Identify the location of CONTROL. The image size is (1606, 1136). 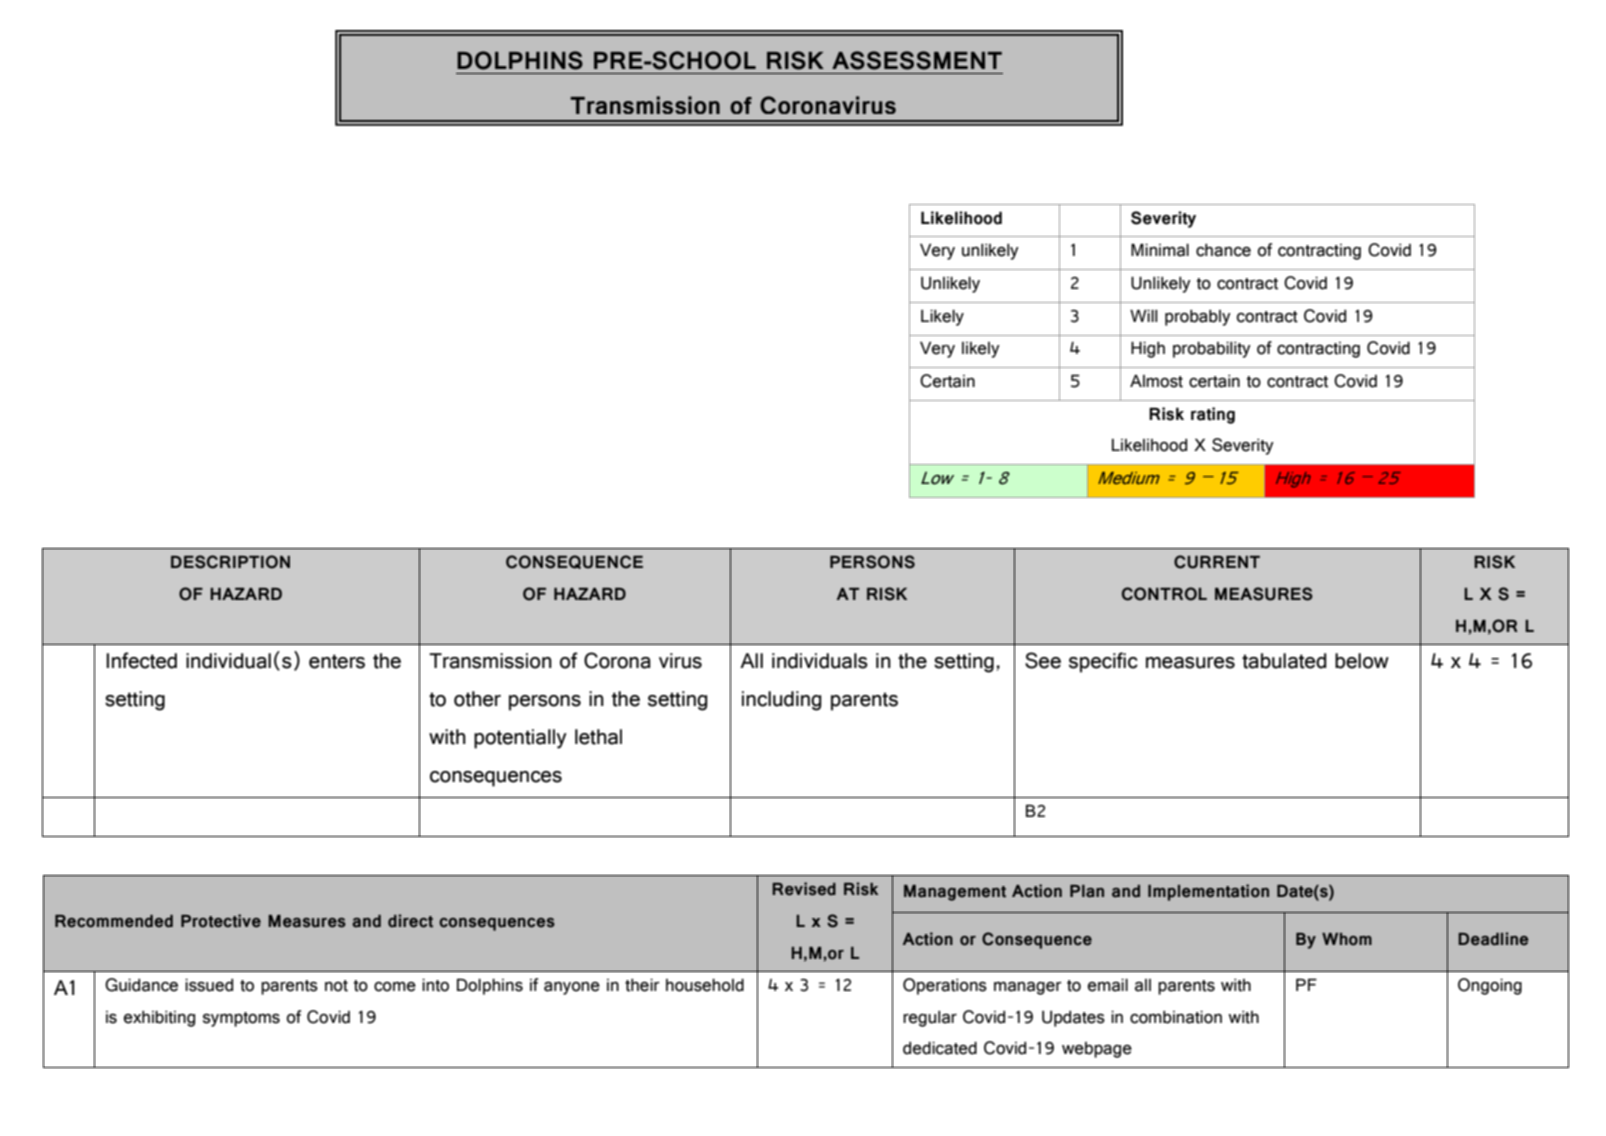
(1164, 594).
